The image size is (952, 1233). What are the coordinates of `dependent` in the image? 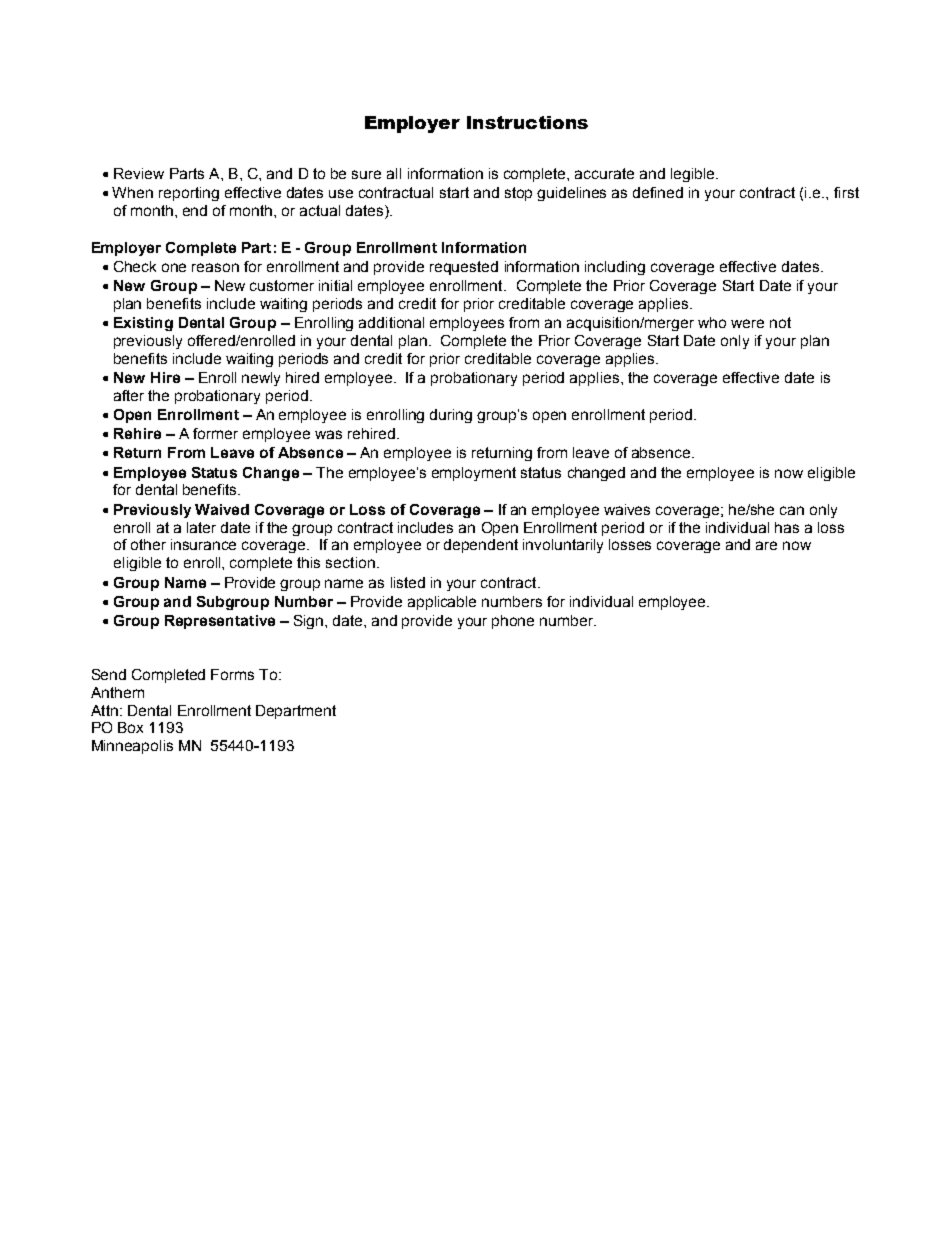 It's located at (481, 546).
